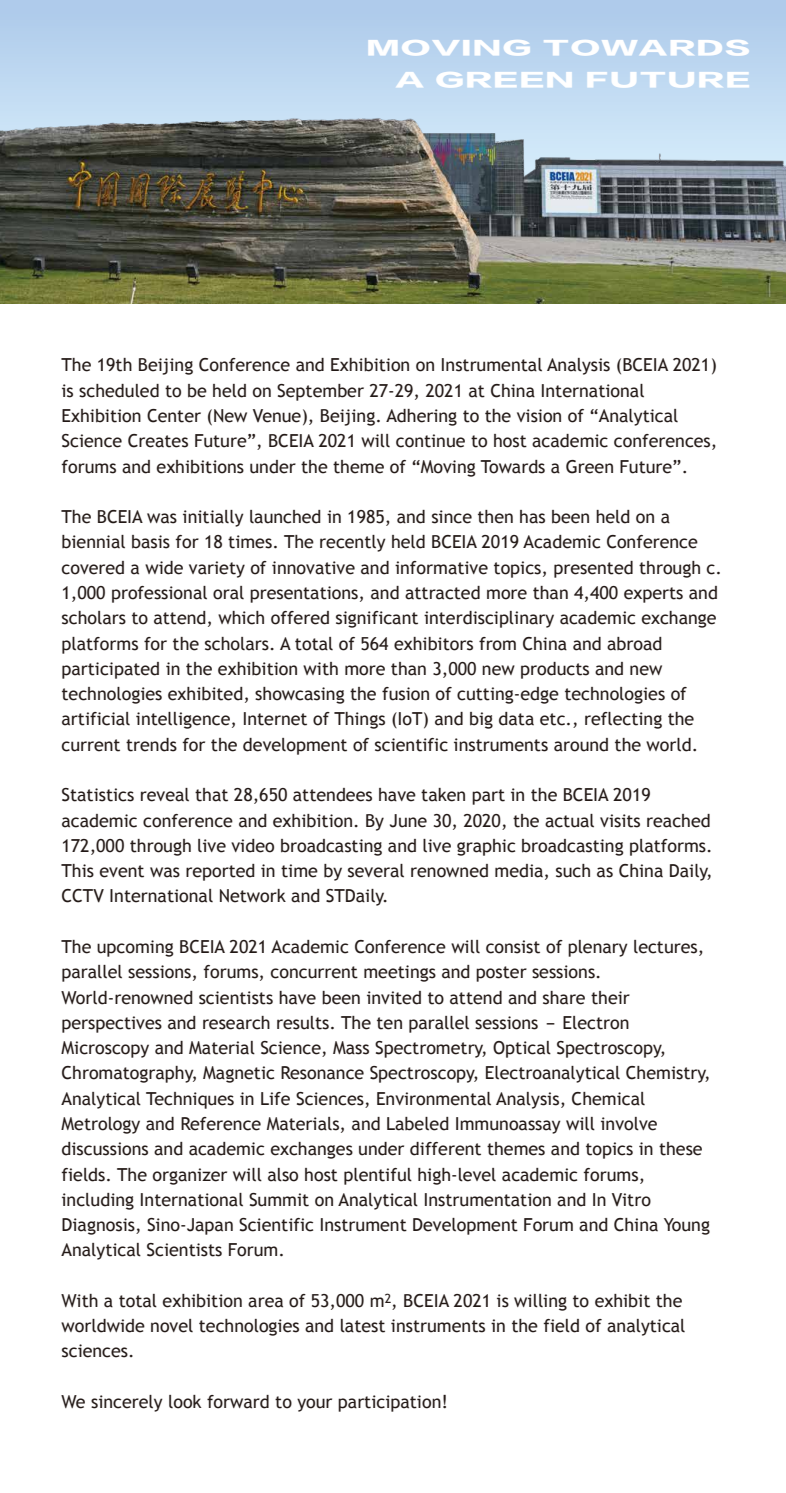  What do you see at coordinates (185, 1402) in the image?
I see `look` at bounding box center [185, 1402].
